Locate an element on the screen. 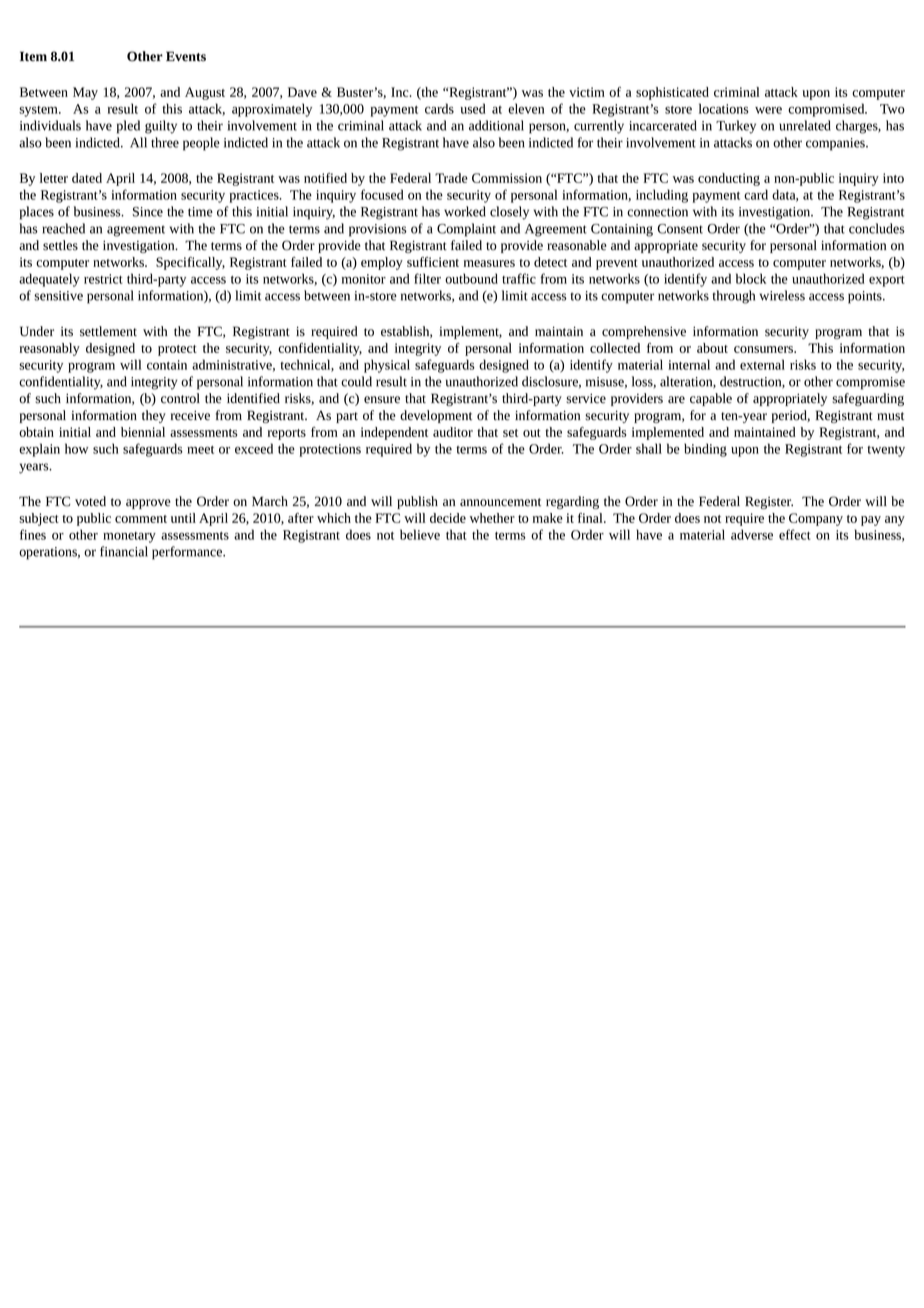  wireless is located at coordinates (782, 295).
